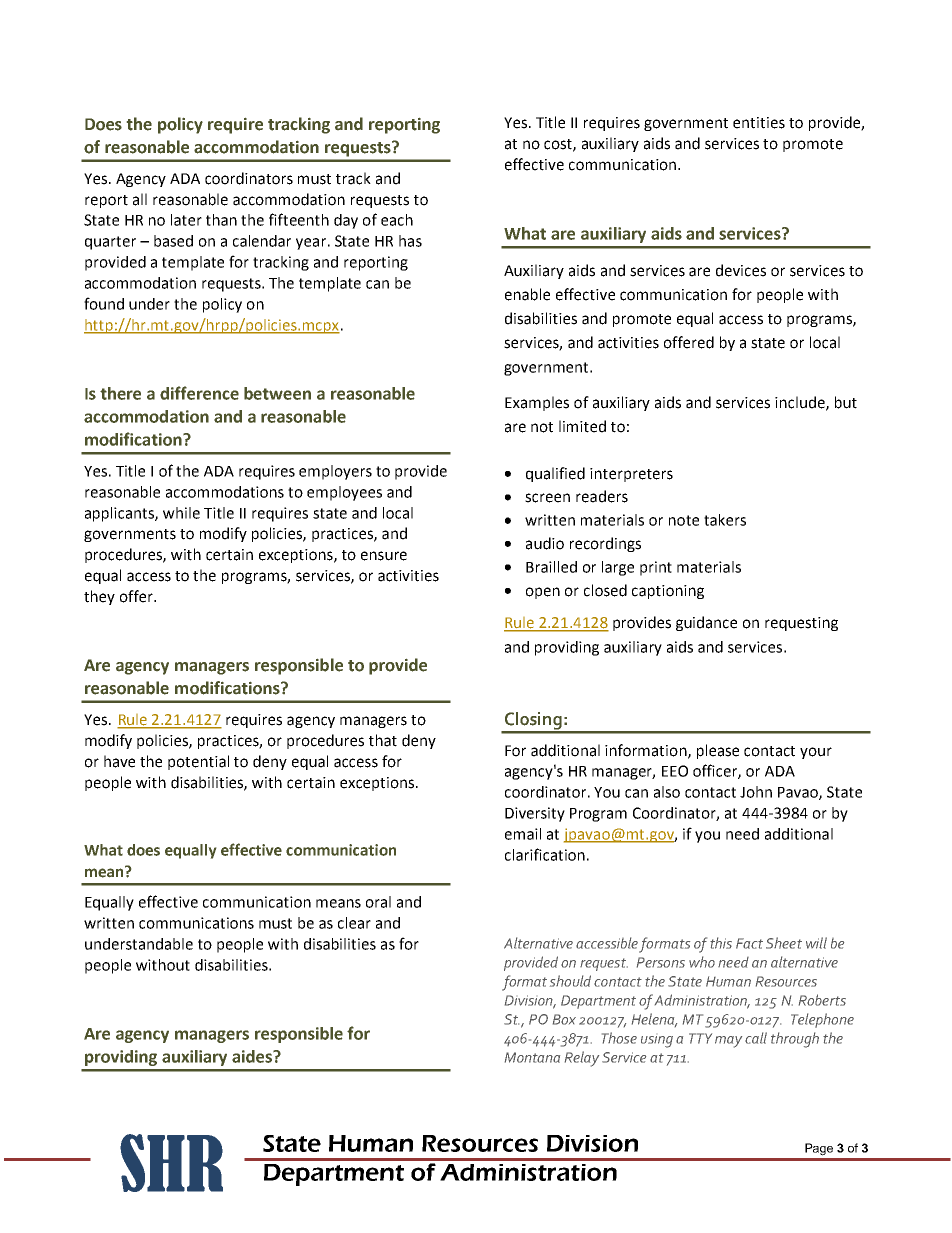 The height and width of the image is (1233, 952). What do you see at coordinates (181, 513) in the image?
I see `while` at bounding box center [181, 513].
